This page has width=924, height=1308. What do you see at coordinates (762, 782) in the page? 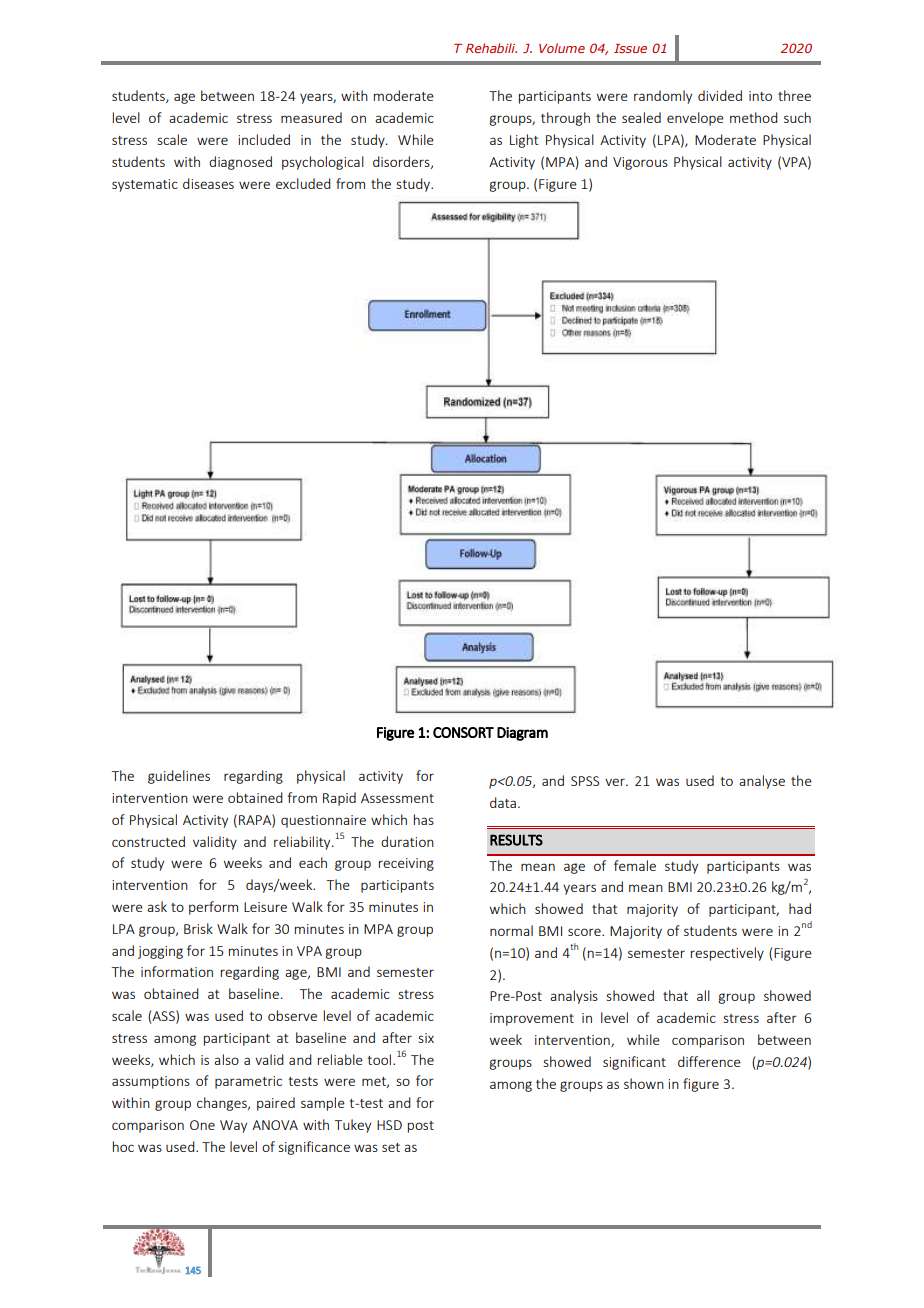
I see `analyse` at bounding box center [762, 782].
